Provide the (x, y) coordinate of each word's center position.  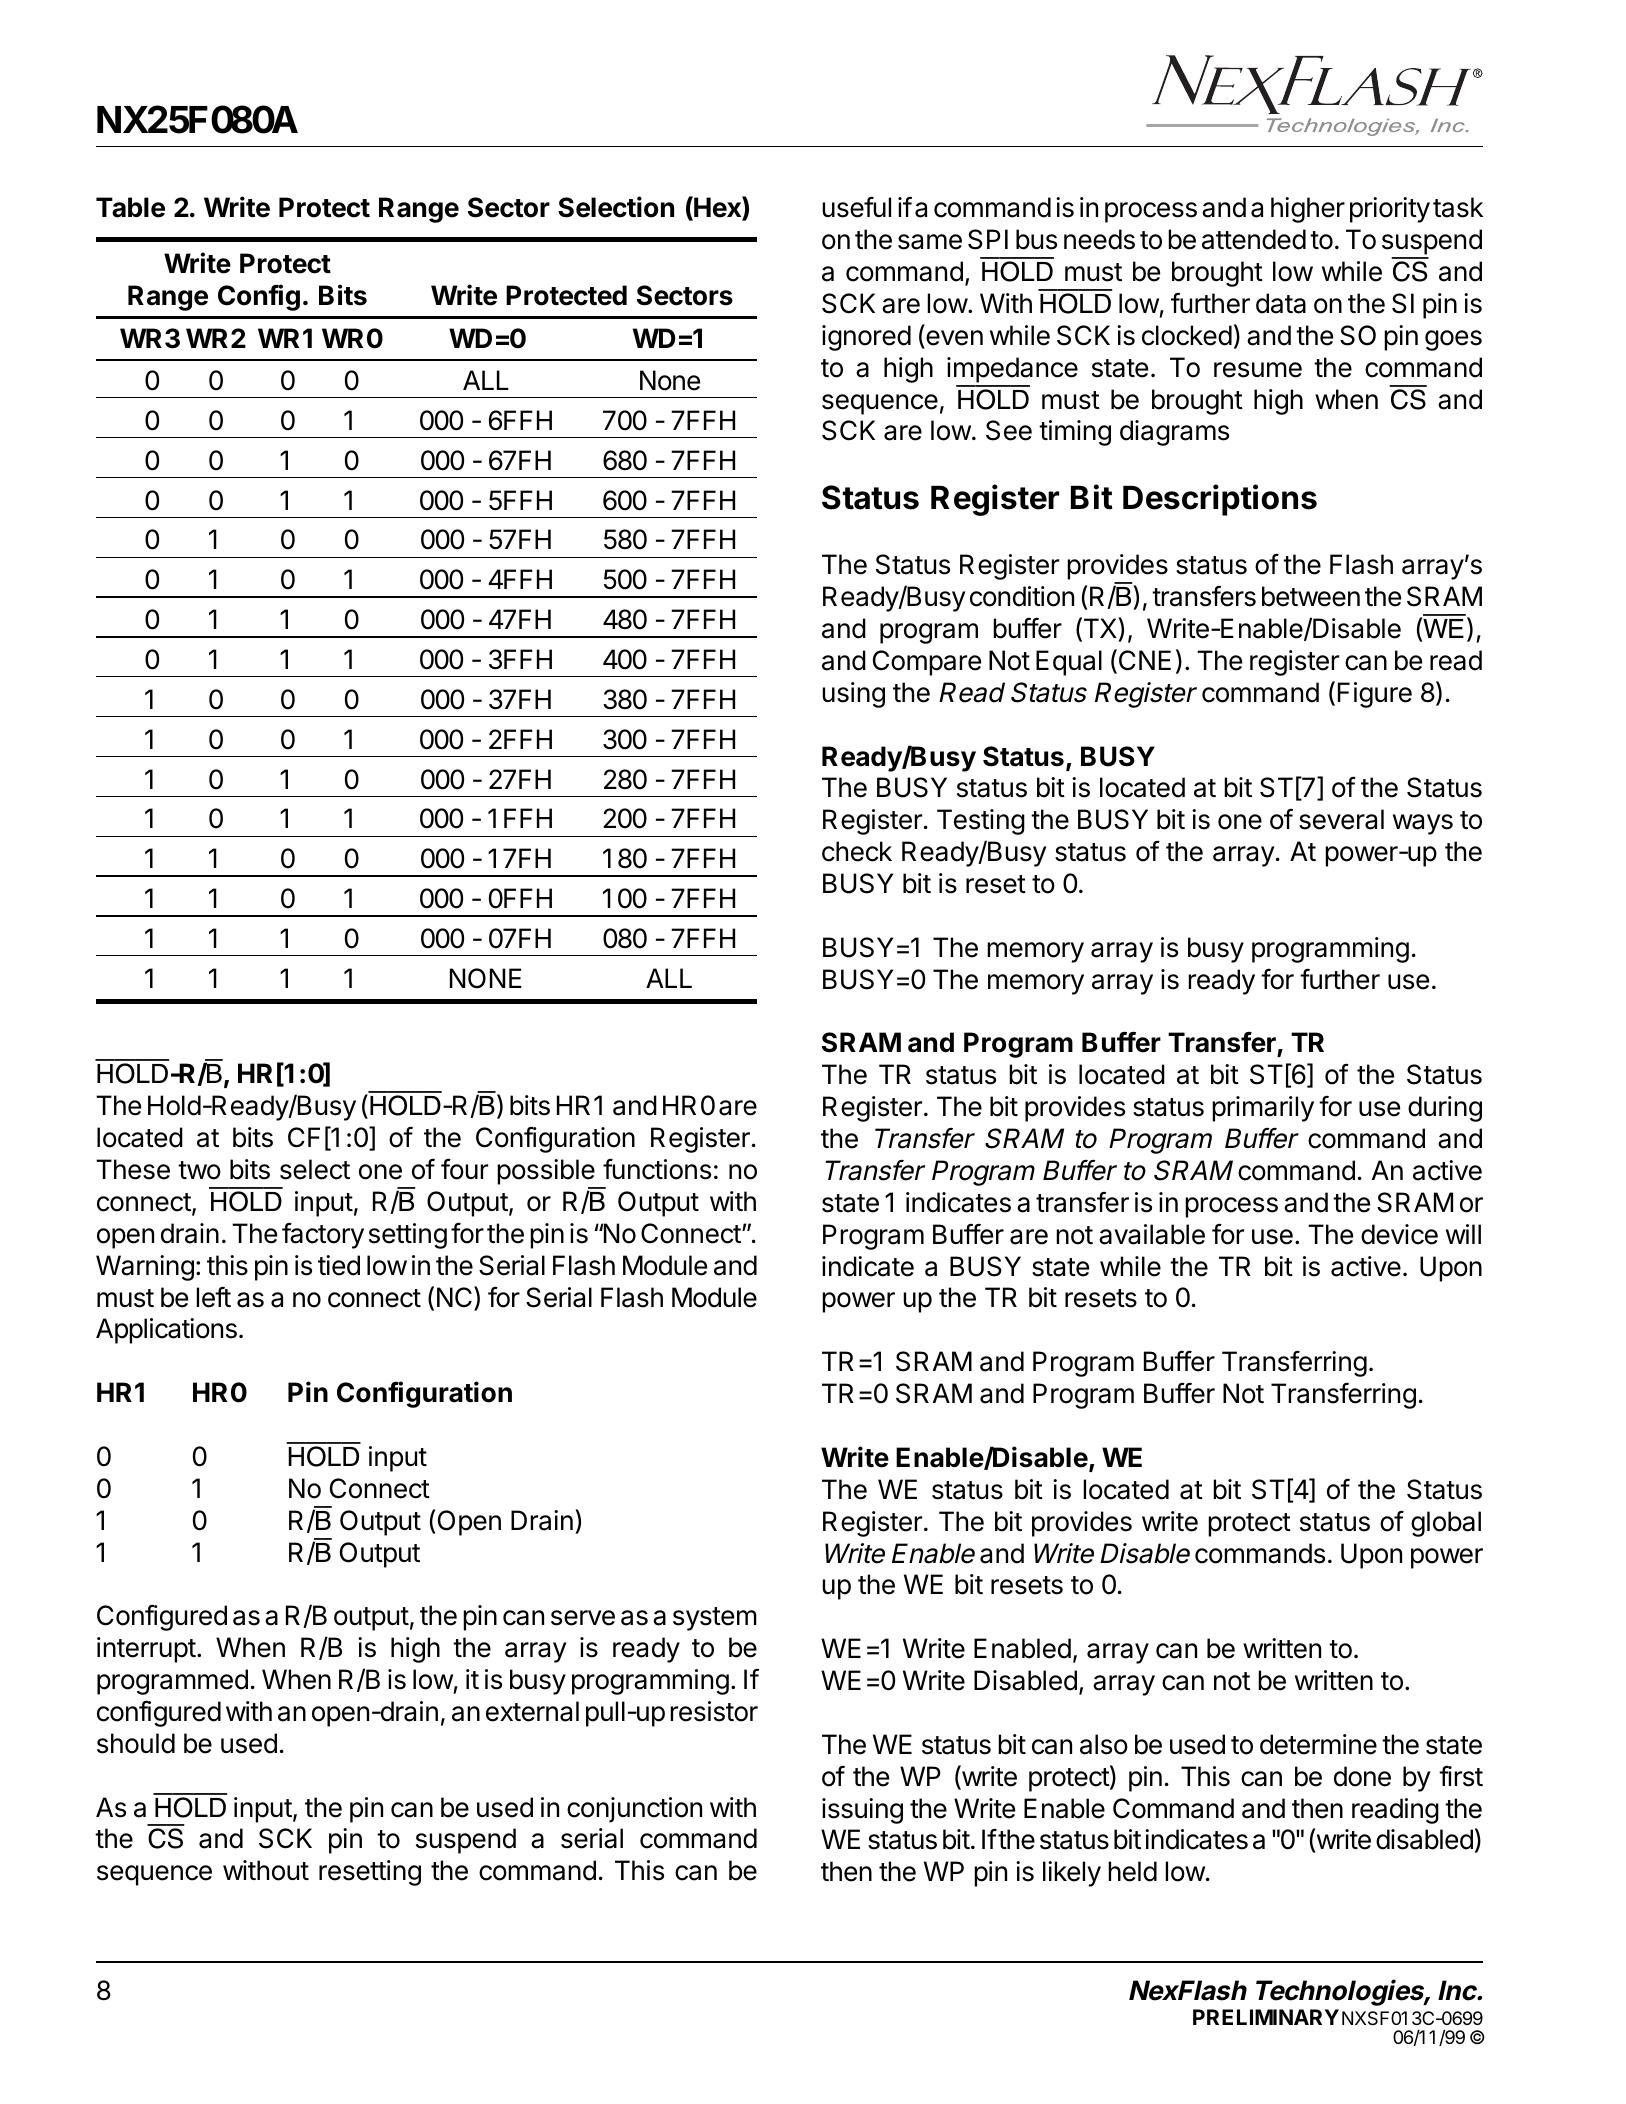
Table (130, 207)
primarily (1263, 1109)
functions (657, 1169)
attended (1254, 239)
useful (856, 207)
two (199, 1170)
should (136, 1743)
